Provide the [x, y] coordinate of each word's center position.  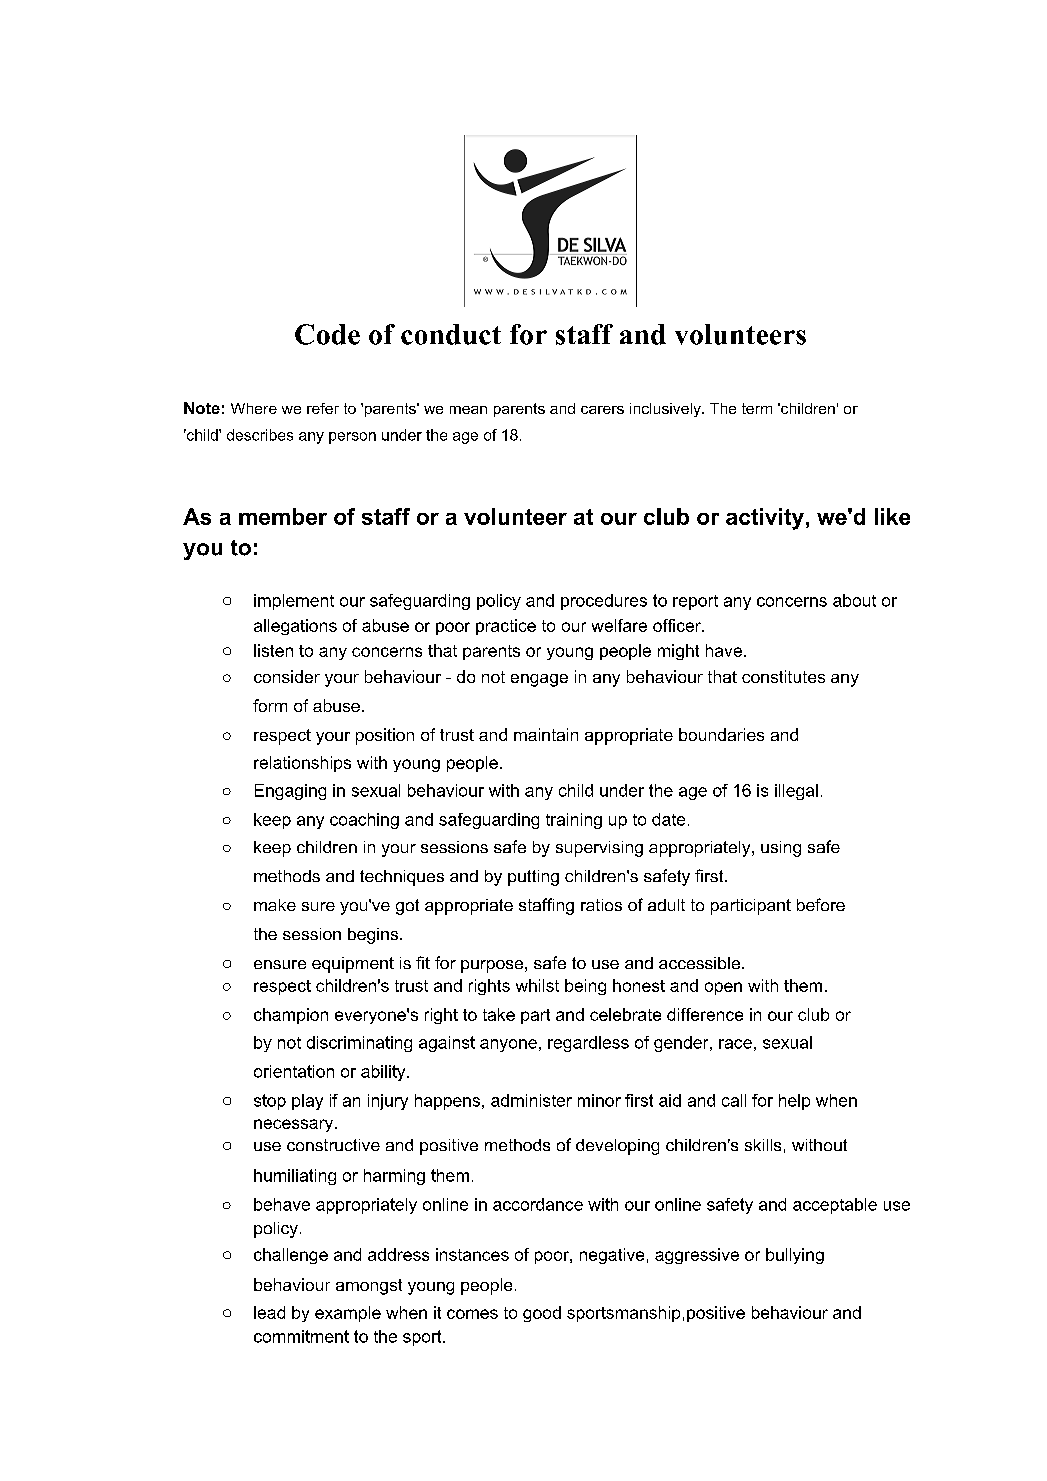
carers [602, 410]
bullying [795, 1256]
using [781, 849]
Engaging [290, 792]
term [757, 408]
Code [327, 334]
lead [269, 1312]
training [574, 821]
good [542, 1314]
